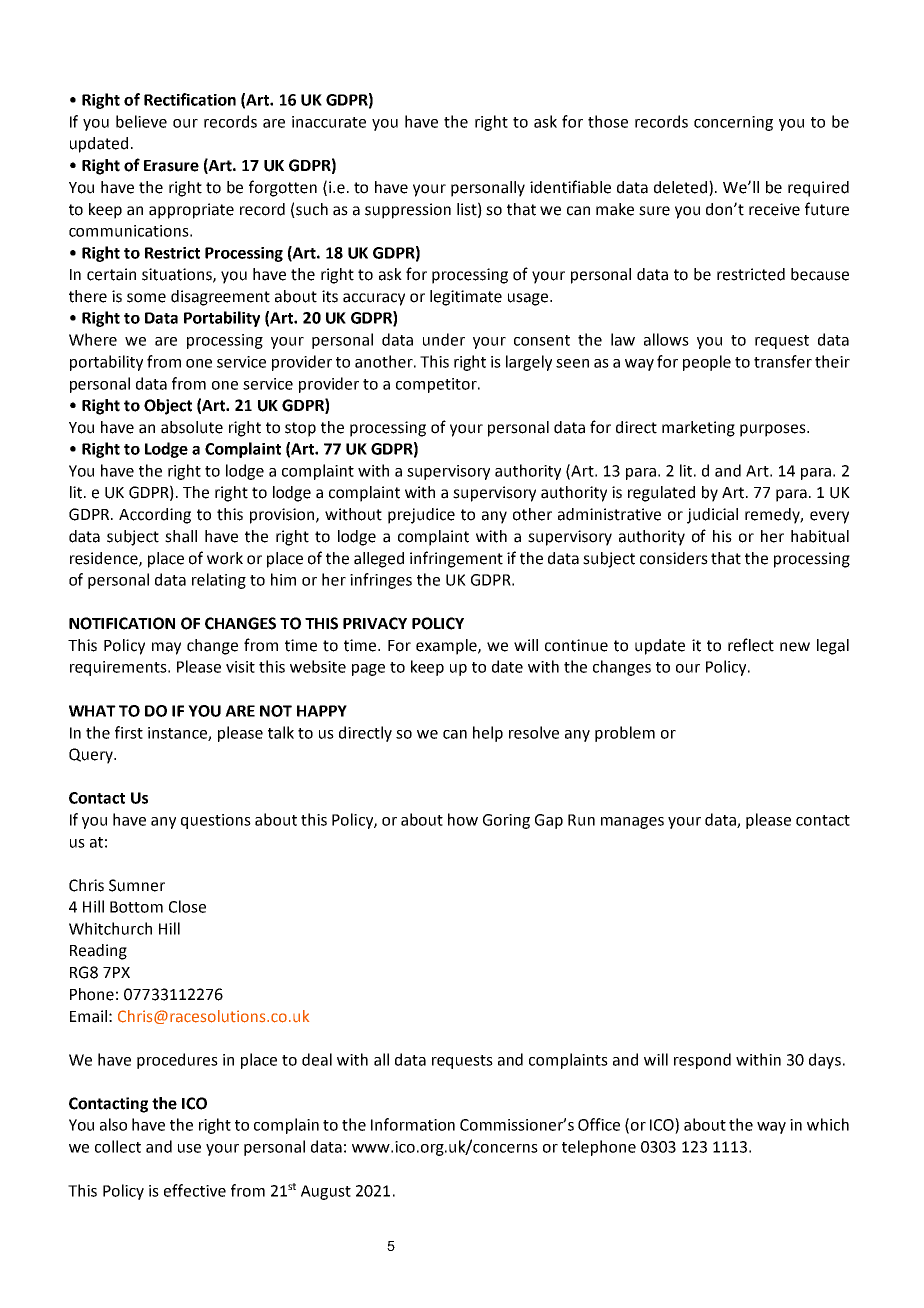 Image resolution: width=924 pixels, height=1308 pixels. What do you see at coordinates (141, 121) in the page?
I see `believe` at bounding box center [141, 121].
